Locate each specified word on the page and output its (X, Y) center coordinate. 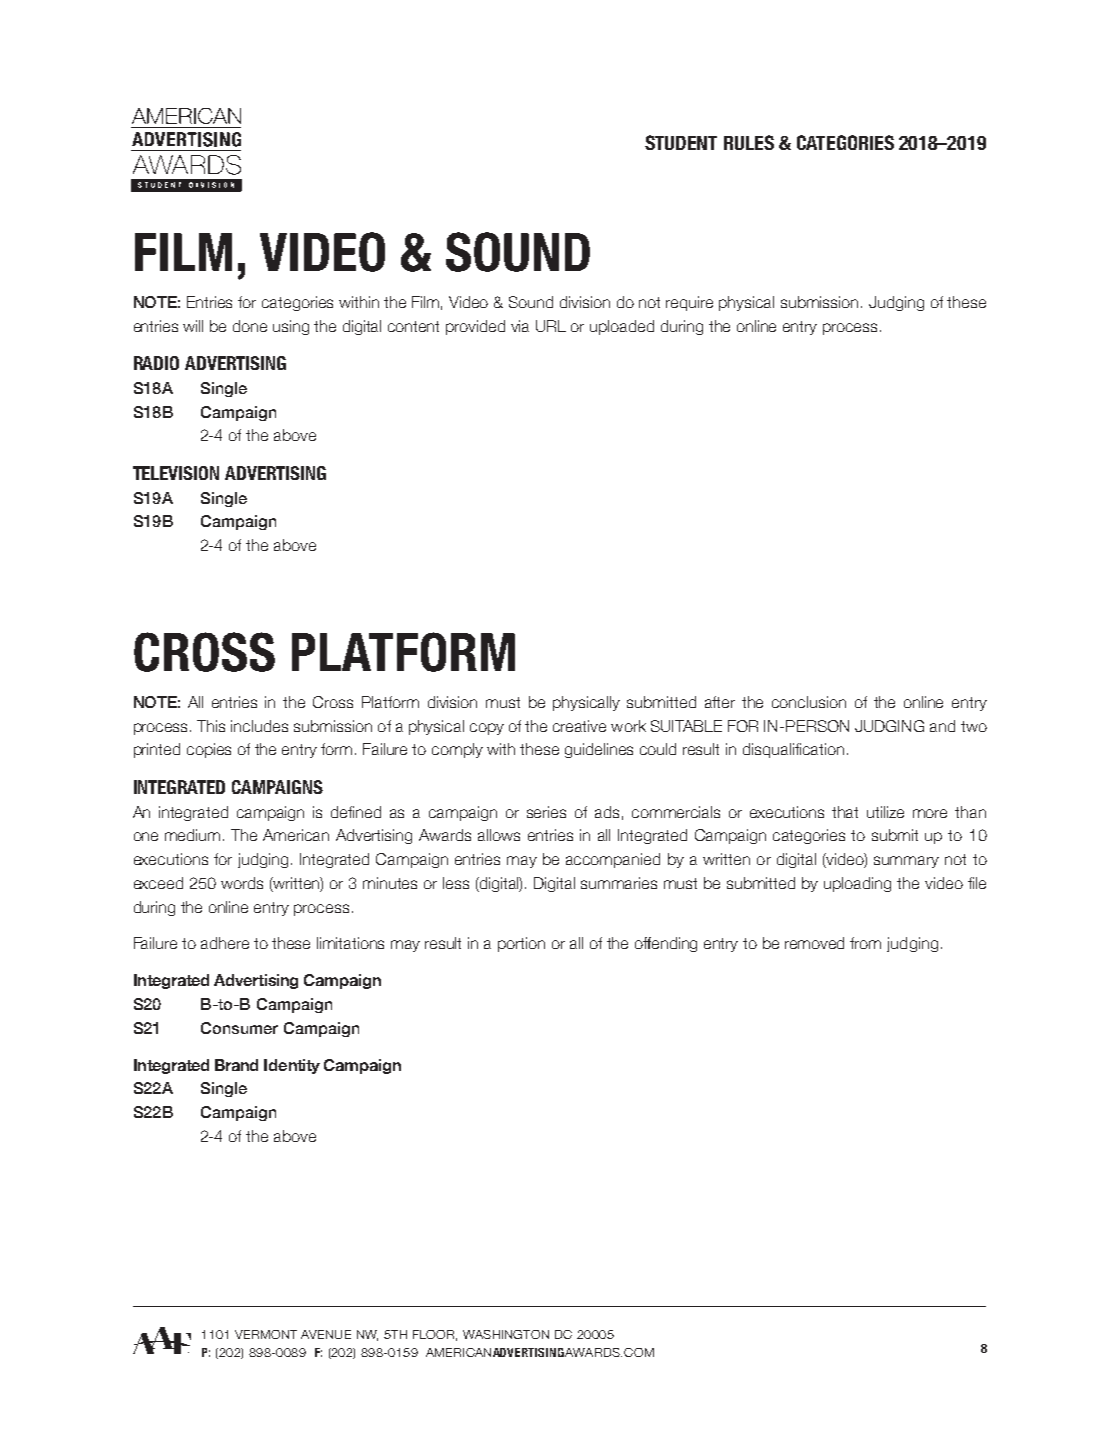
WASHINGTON (506, 1334)
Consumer (239, 1028)
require (689, 303)
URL (551, 326)
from (865, 943)
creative (579, 726)
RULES (749, 142)
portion (521, 944)
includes (259, 726)
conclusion (809, 702)
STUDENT (681, 142)
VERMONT (266, 1334)
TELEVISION (176, 473)
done (250, 326)
